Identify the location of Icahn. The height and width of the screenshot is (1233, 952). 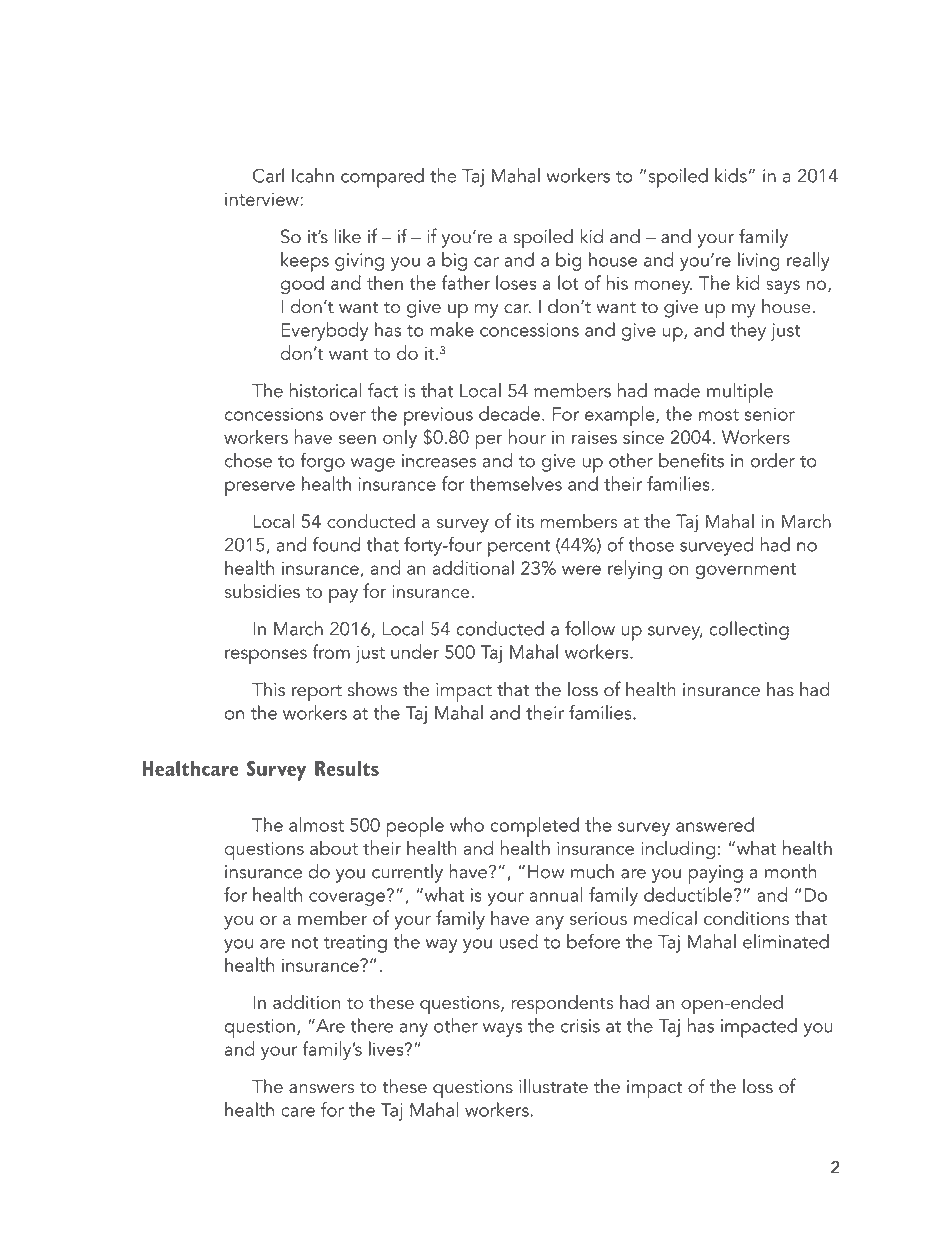
(313, 175).
